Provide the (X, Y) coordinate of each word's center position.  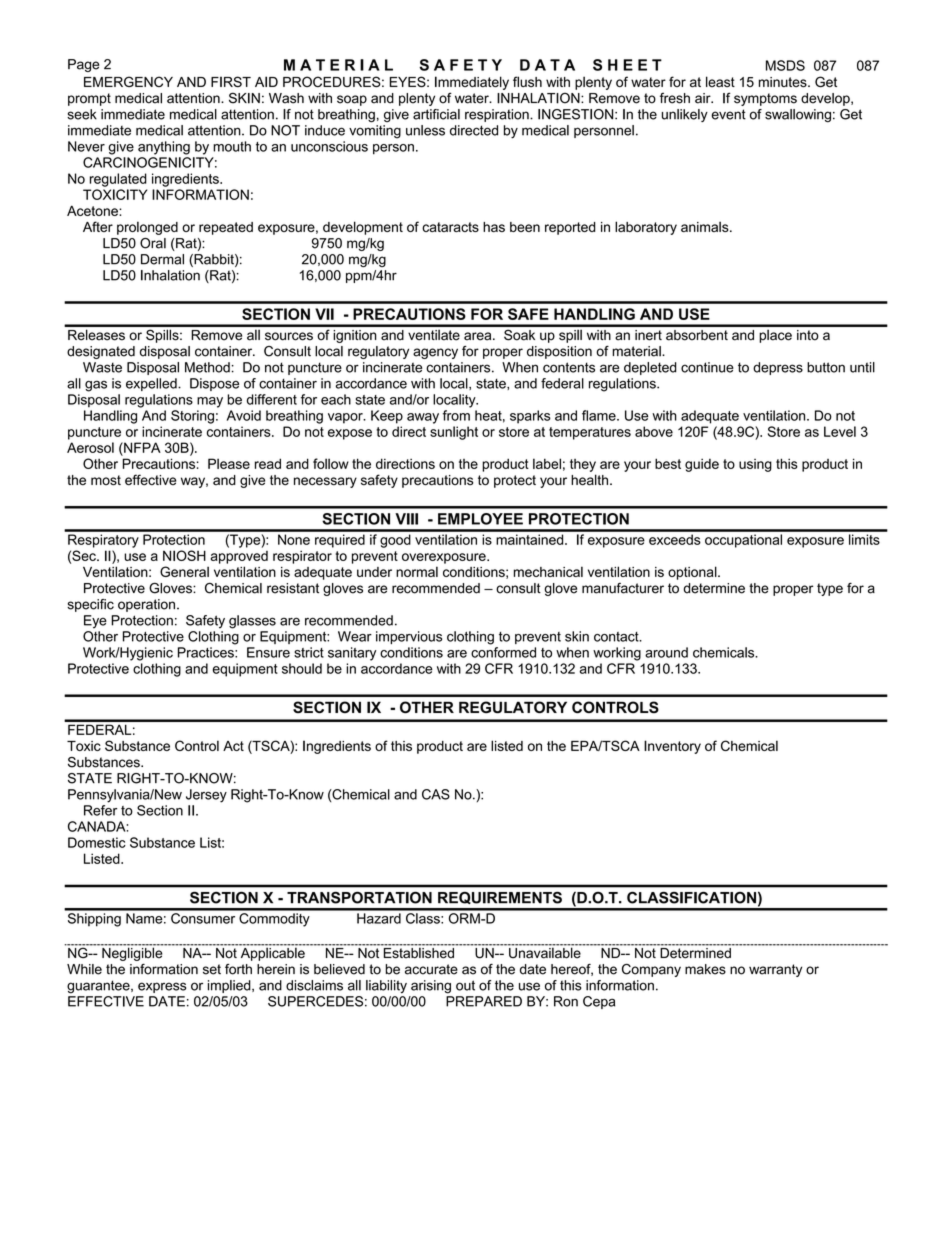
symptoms (765, 99)
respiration (498, 115)
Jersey (206, 796)
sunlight (454, 433)
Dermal (162, 259)
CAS (436, 794)
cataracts (450, 227)
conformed (503, 652)
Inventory (672, 747)
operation (146, 605)
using (755, 465)
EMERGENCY (128, 81)
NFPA (141, 447)
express (162, 987)
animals (706, 226)
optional (693, 573)
